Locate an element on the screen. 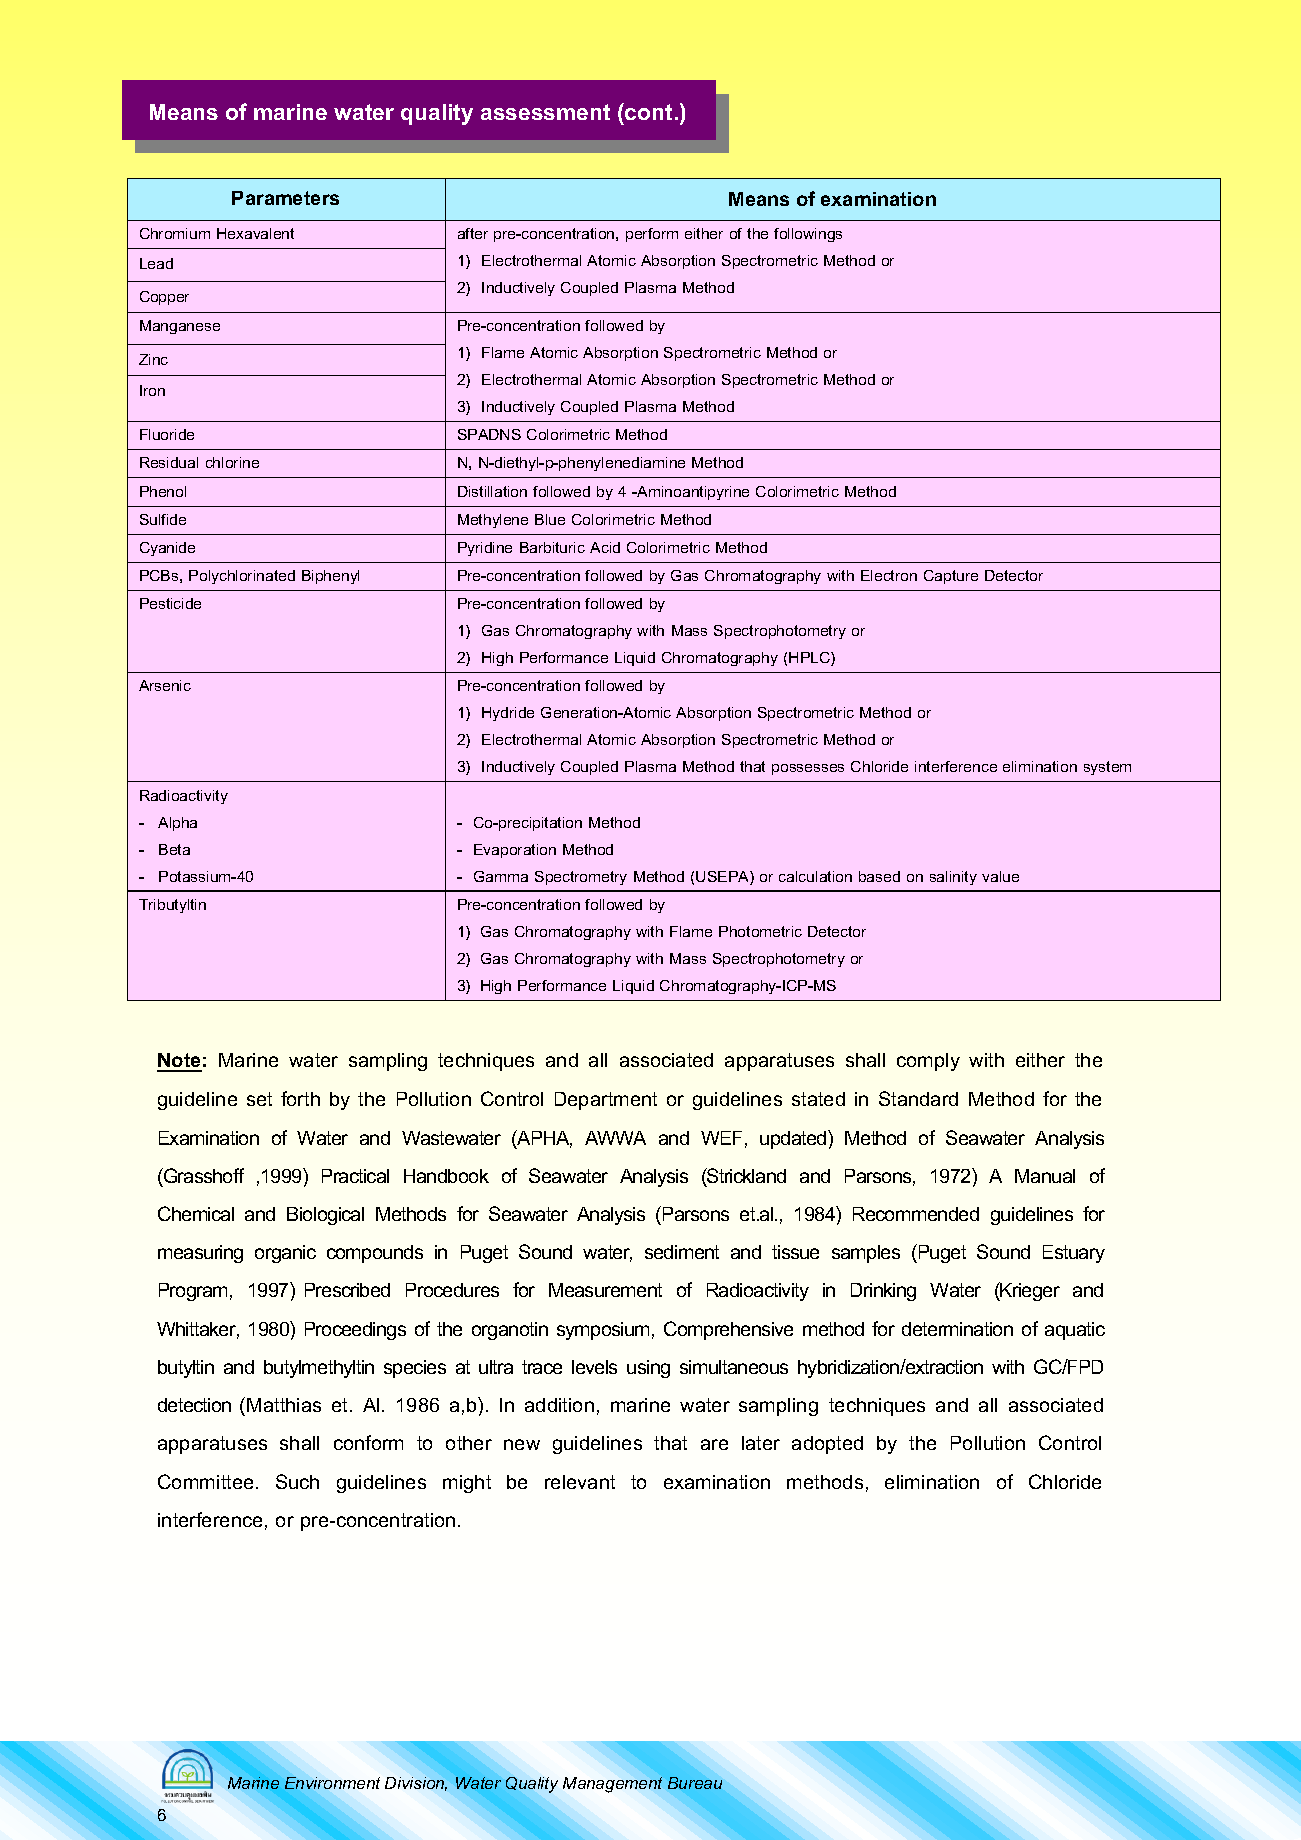  Parameters is located at coordinates (285, 198).
